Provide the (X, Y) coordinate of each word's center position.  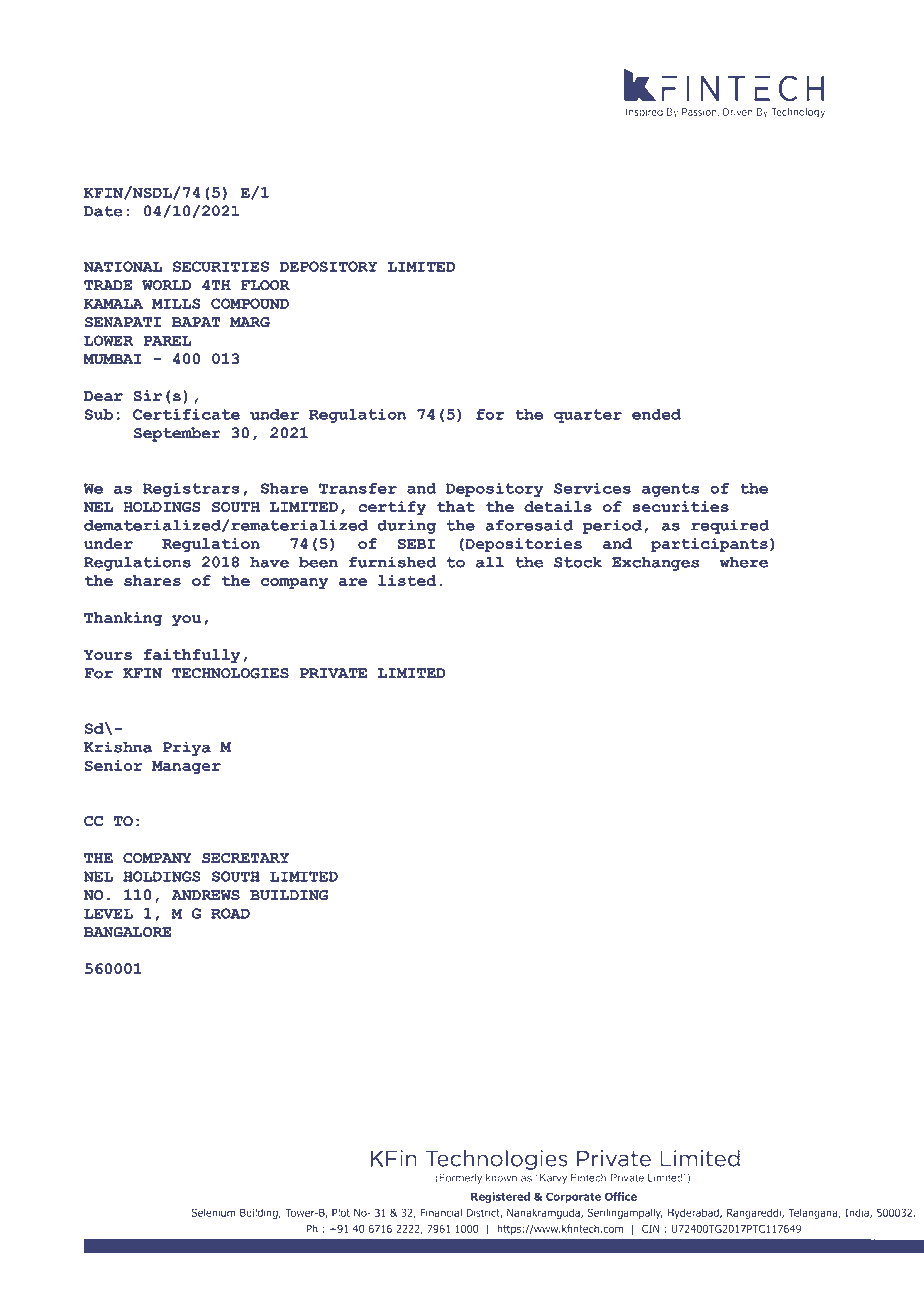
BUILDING (289, 895)
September (177, 434)
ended (656, 414)
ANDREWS (205, 895)
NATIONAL (122, 266)
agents (670, 490)
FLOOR (265, 285)
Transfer (358, 488)
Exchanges (655, 563)
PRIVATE (333, 673)
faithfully (192, 656)
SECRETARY (245, 858)
